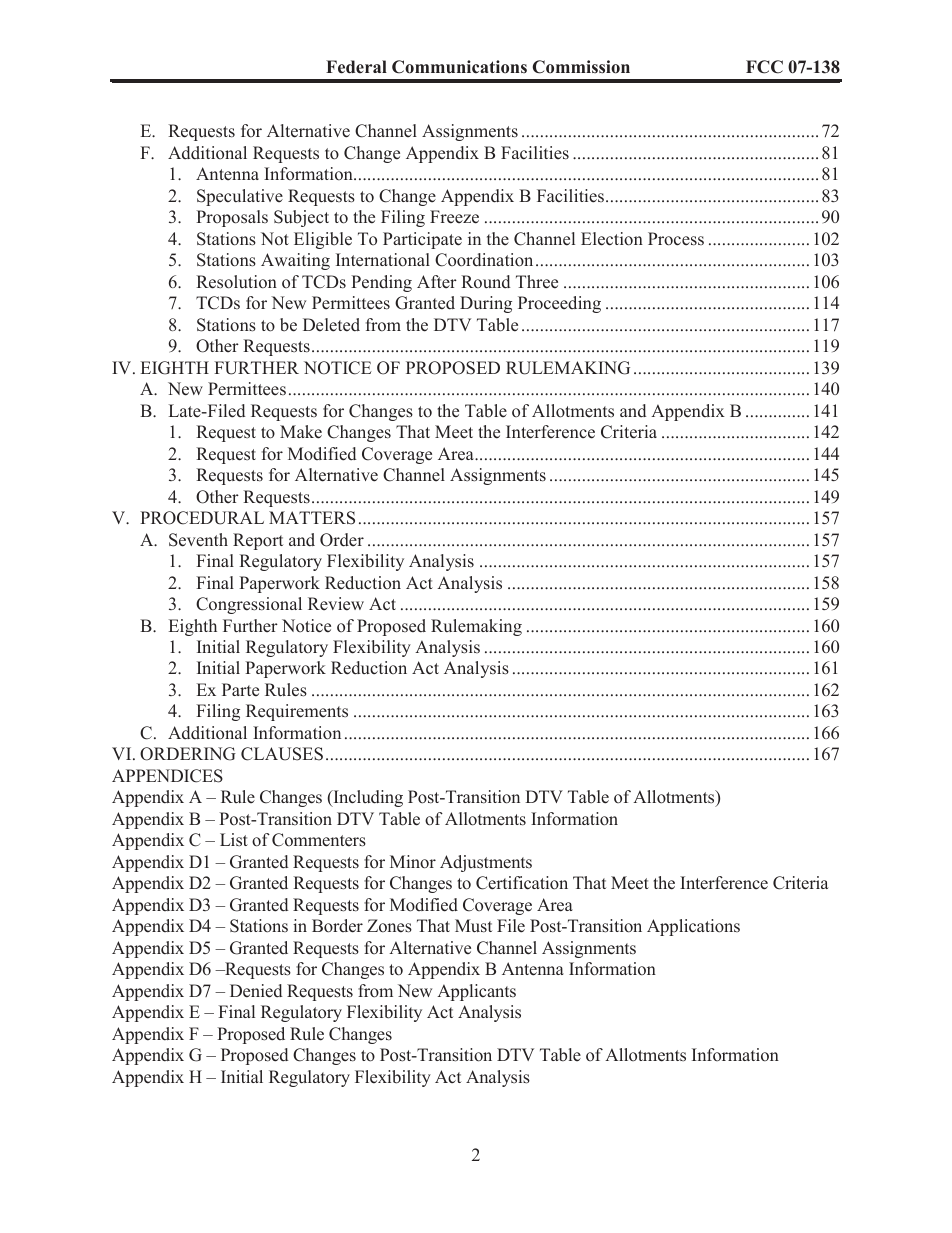 This image has height=1233, width=952. I want to click on During, so click(486, 304).
